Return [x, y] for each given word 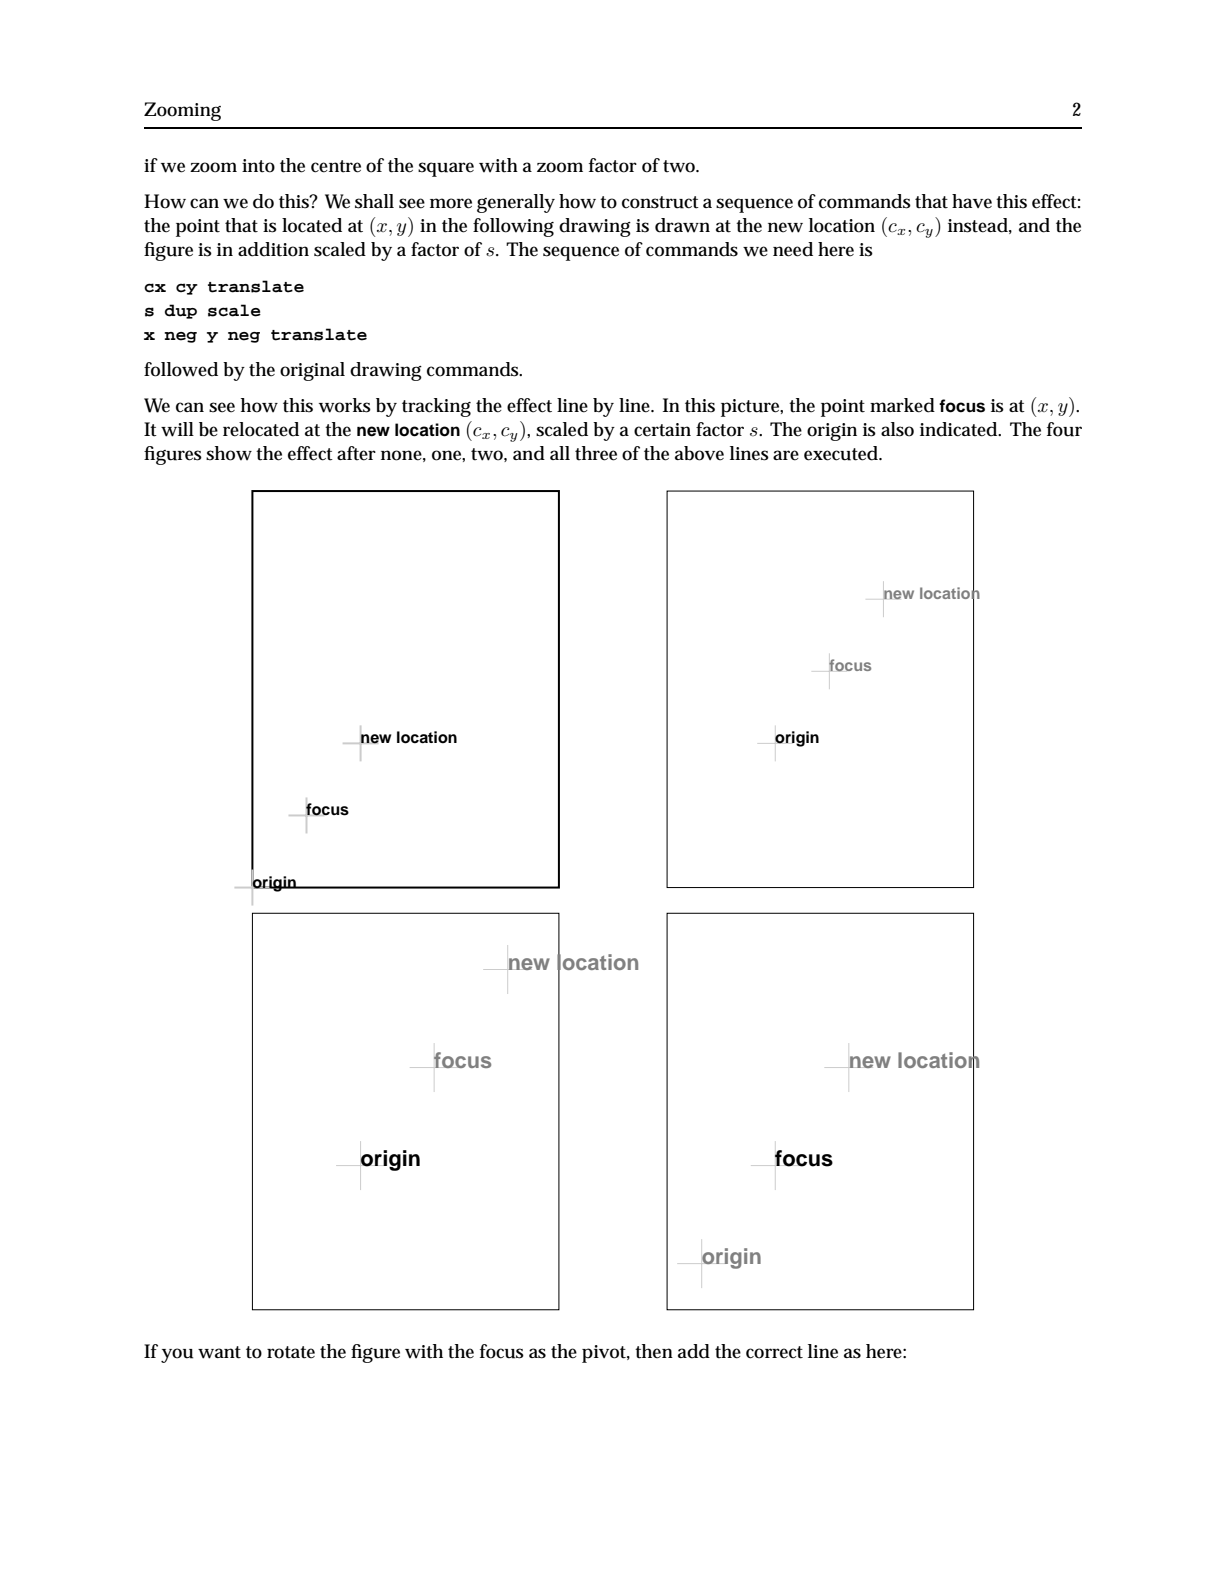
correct [774, 1352]
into [258, 166]
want [219, 1352]
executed [842, 453]
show [229, 453]
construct [660, 202]
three [596, 453]
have [972, 201]
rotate [291, 1352]
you [177, 1355]
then [654, 1351]
